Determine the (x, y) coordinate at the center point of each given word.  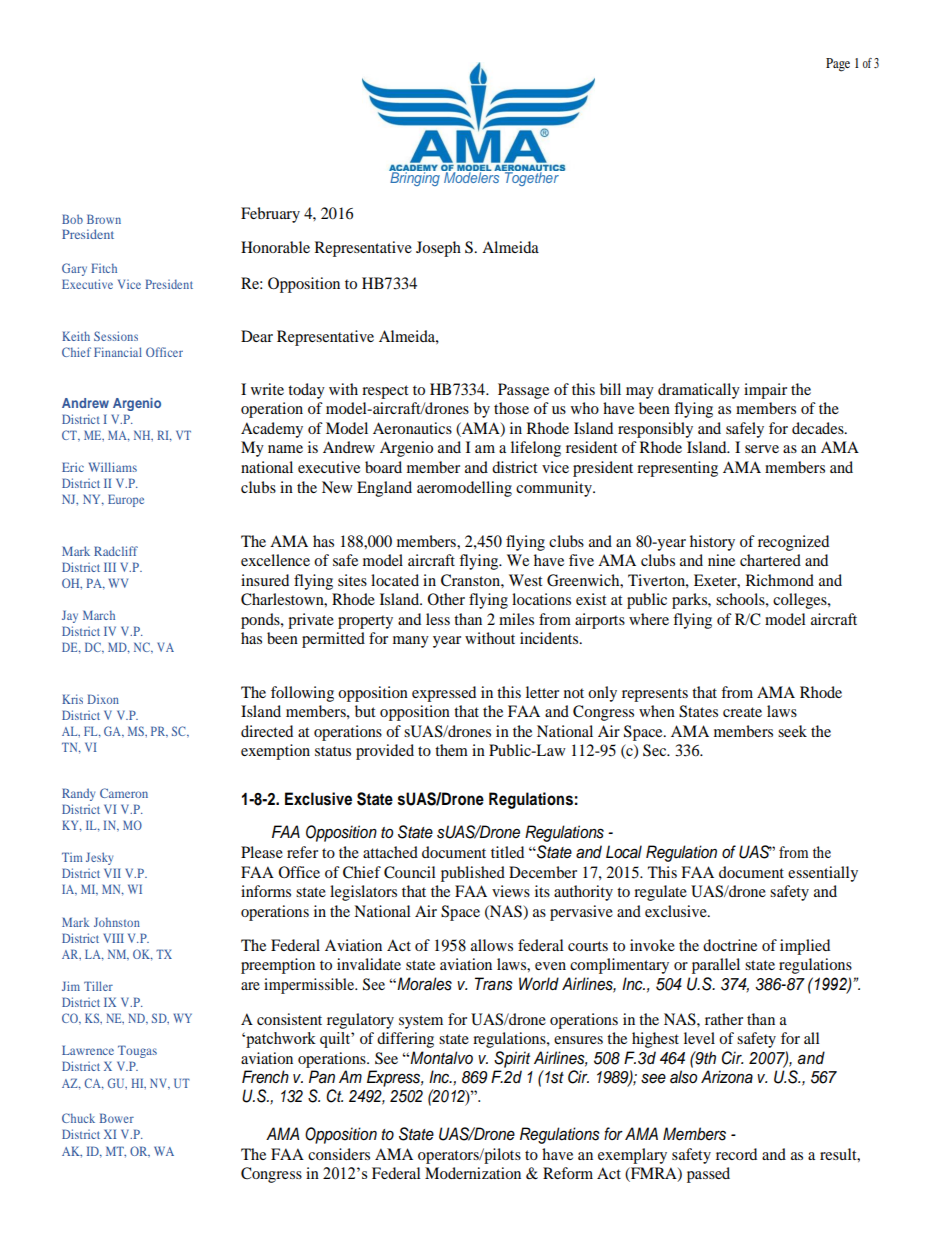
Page (838, 65)
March (99, 615)
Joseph (438, 249)
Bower (117, 1118)
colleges (801, 601)
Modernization (473, 1173)
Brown (104, 219)
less (438, 619)
